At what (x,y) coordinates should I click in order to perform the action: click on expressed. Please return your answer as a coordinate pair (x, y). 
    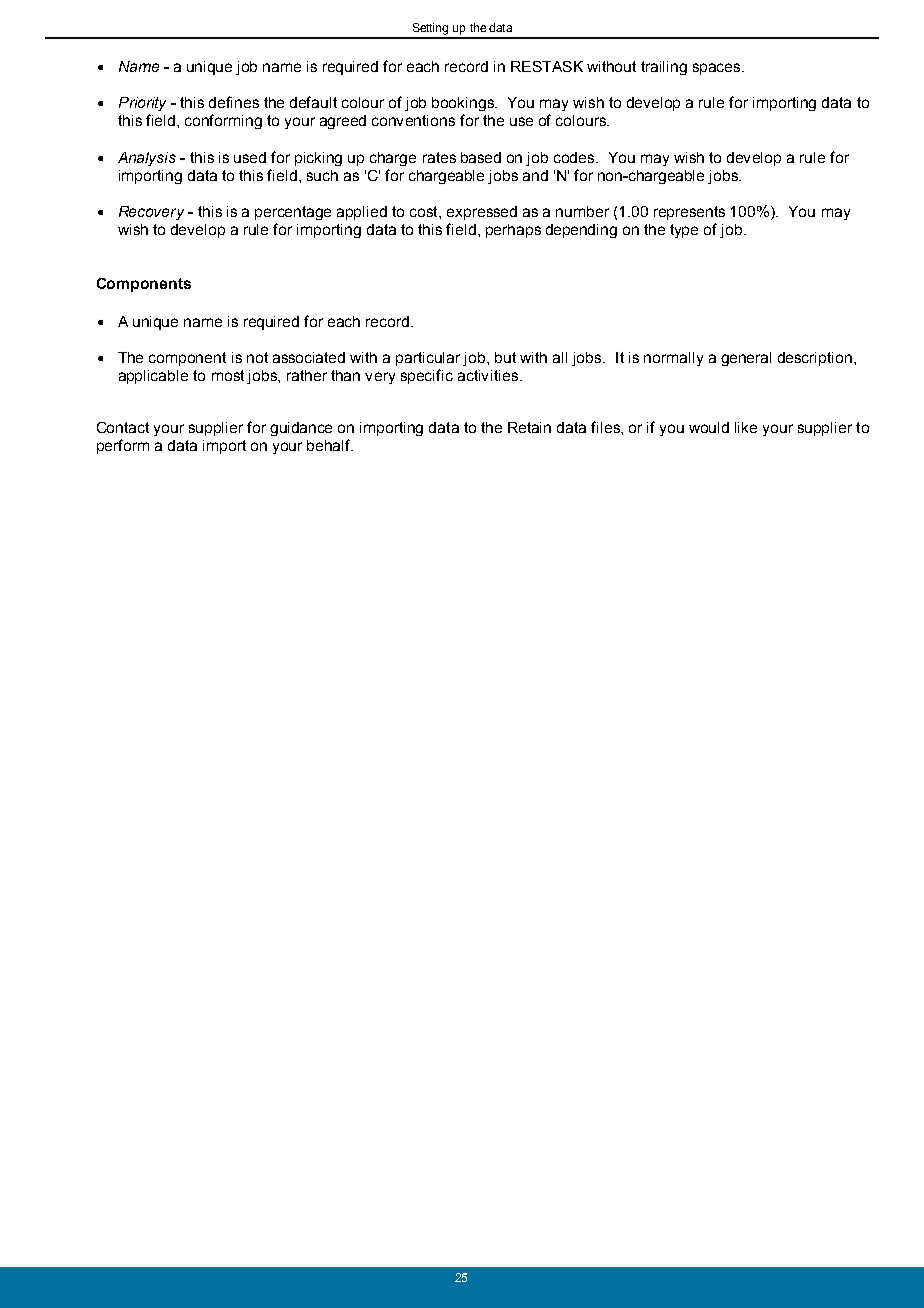
    Looking at the image, I should click on (482, 213).
